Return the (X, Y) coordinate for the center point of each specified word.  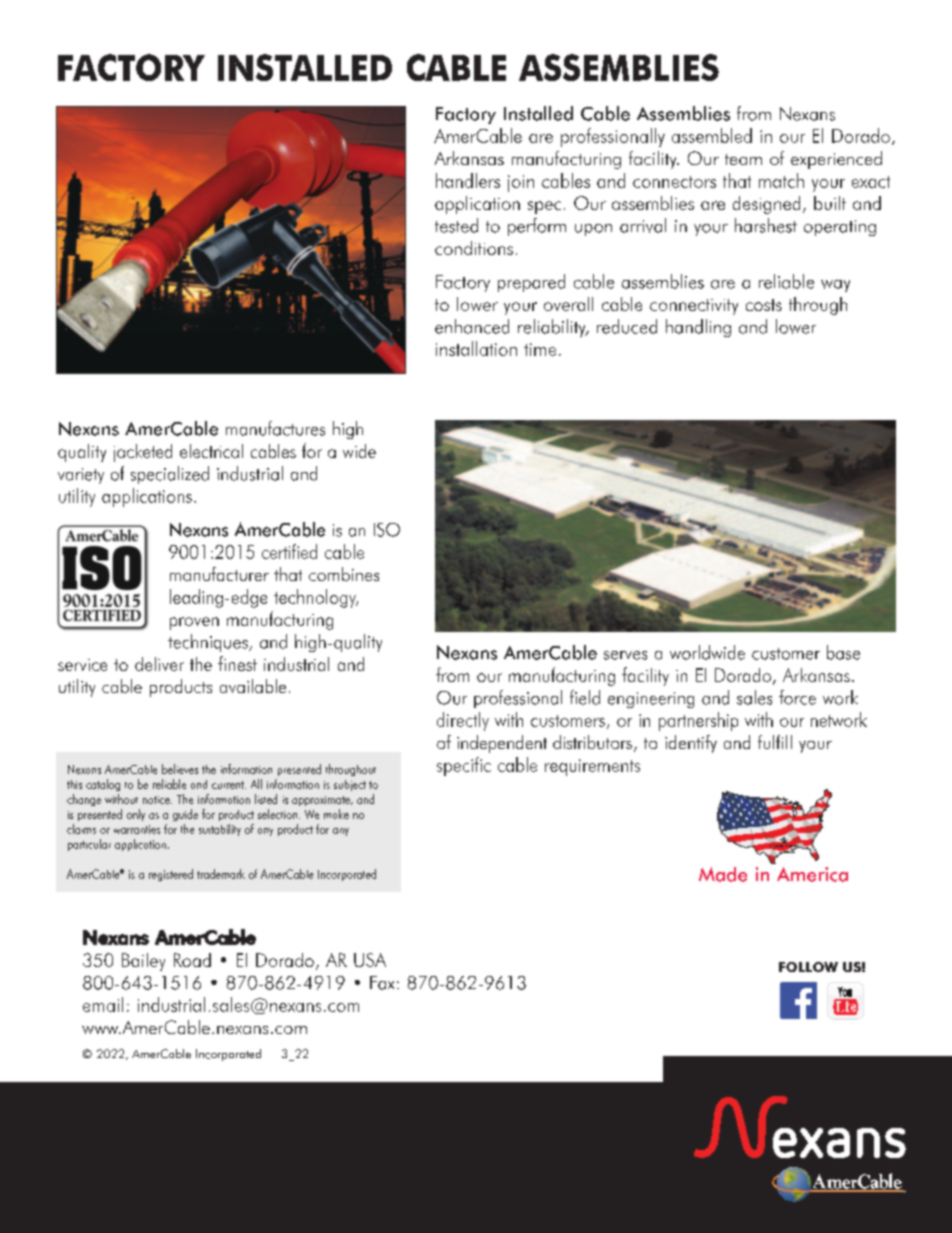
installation (476, 348)
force (797, 697)
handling (698, 328)
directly (463, 721)
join (521, 183)
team (743, 159)
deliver (159, 664)
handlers (468, 180)
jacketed (143, 453)
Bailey (143, 962)
